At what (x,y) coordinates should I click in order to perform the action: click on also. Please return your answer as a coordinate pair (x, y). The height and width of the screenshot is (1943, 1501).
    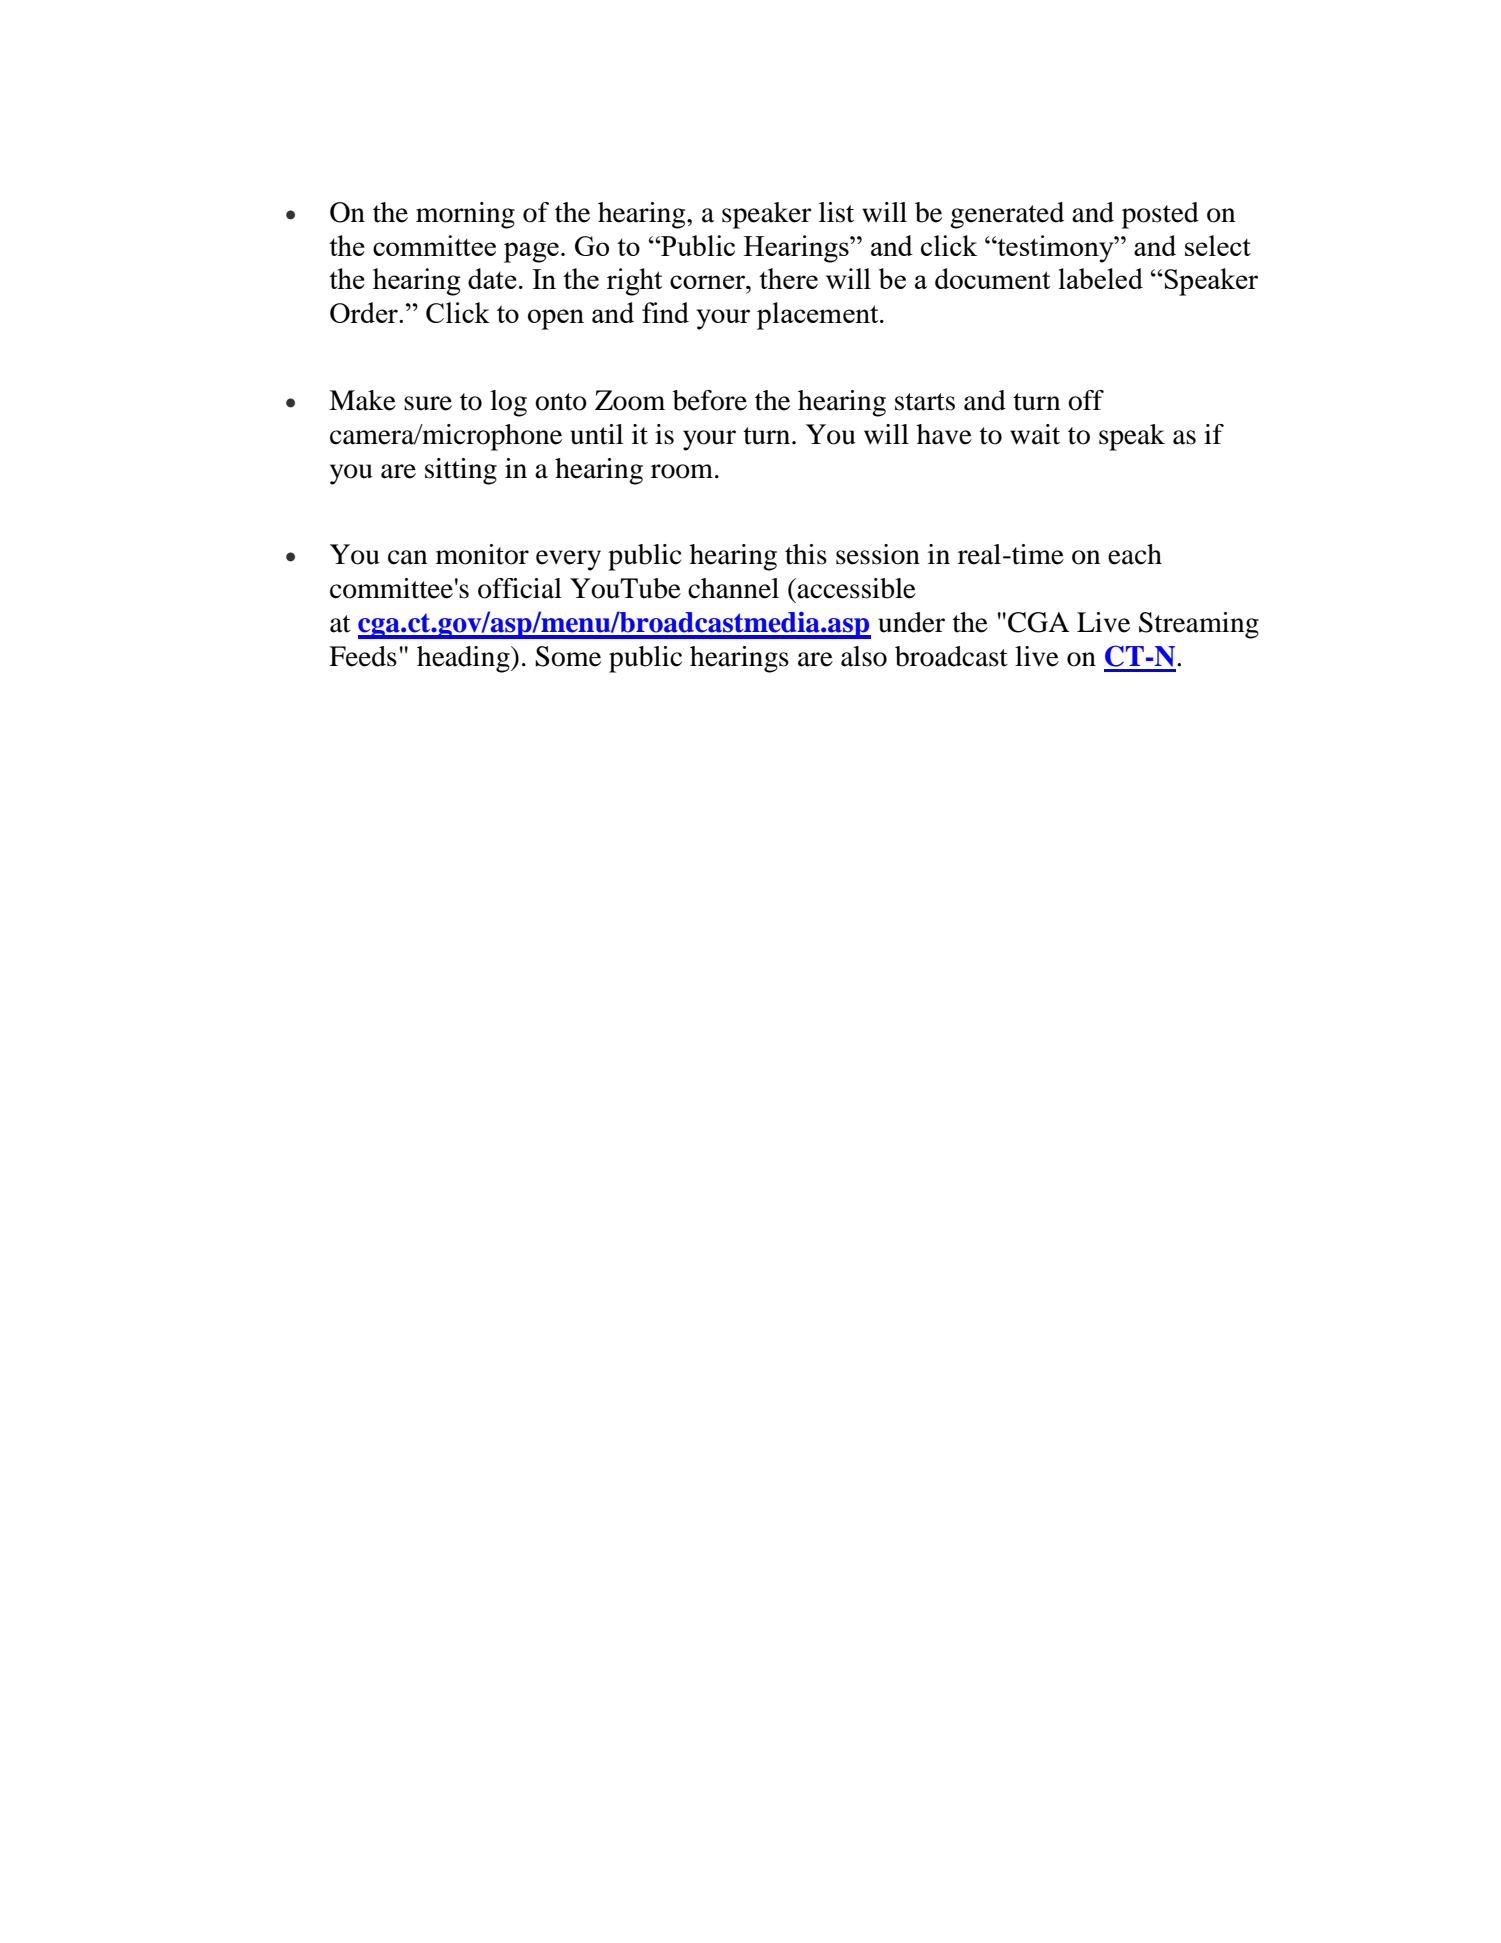
    Looking at the image, I should click on (864, 656).
